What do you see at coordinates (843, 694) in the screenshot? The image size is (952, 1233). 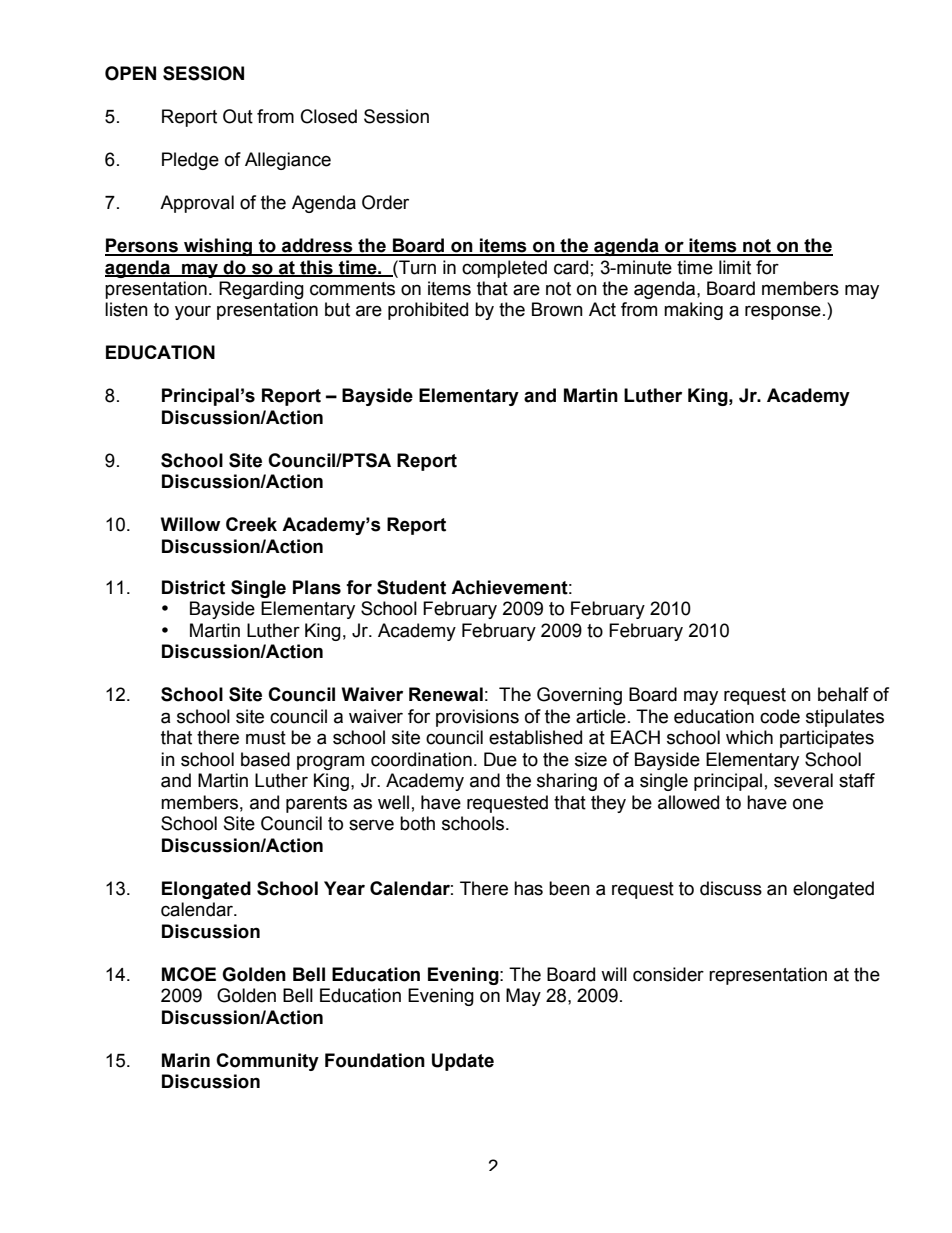 I see `behalf` at bounding box center [843, 694].
